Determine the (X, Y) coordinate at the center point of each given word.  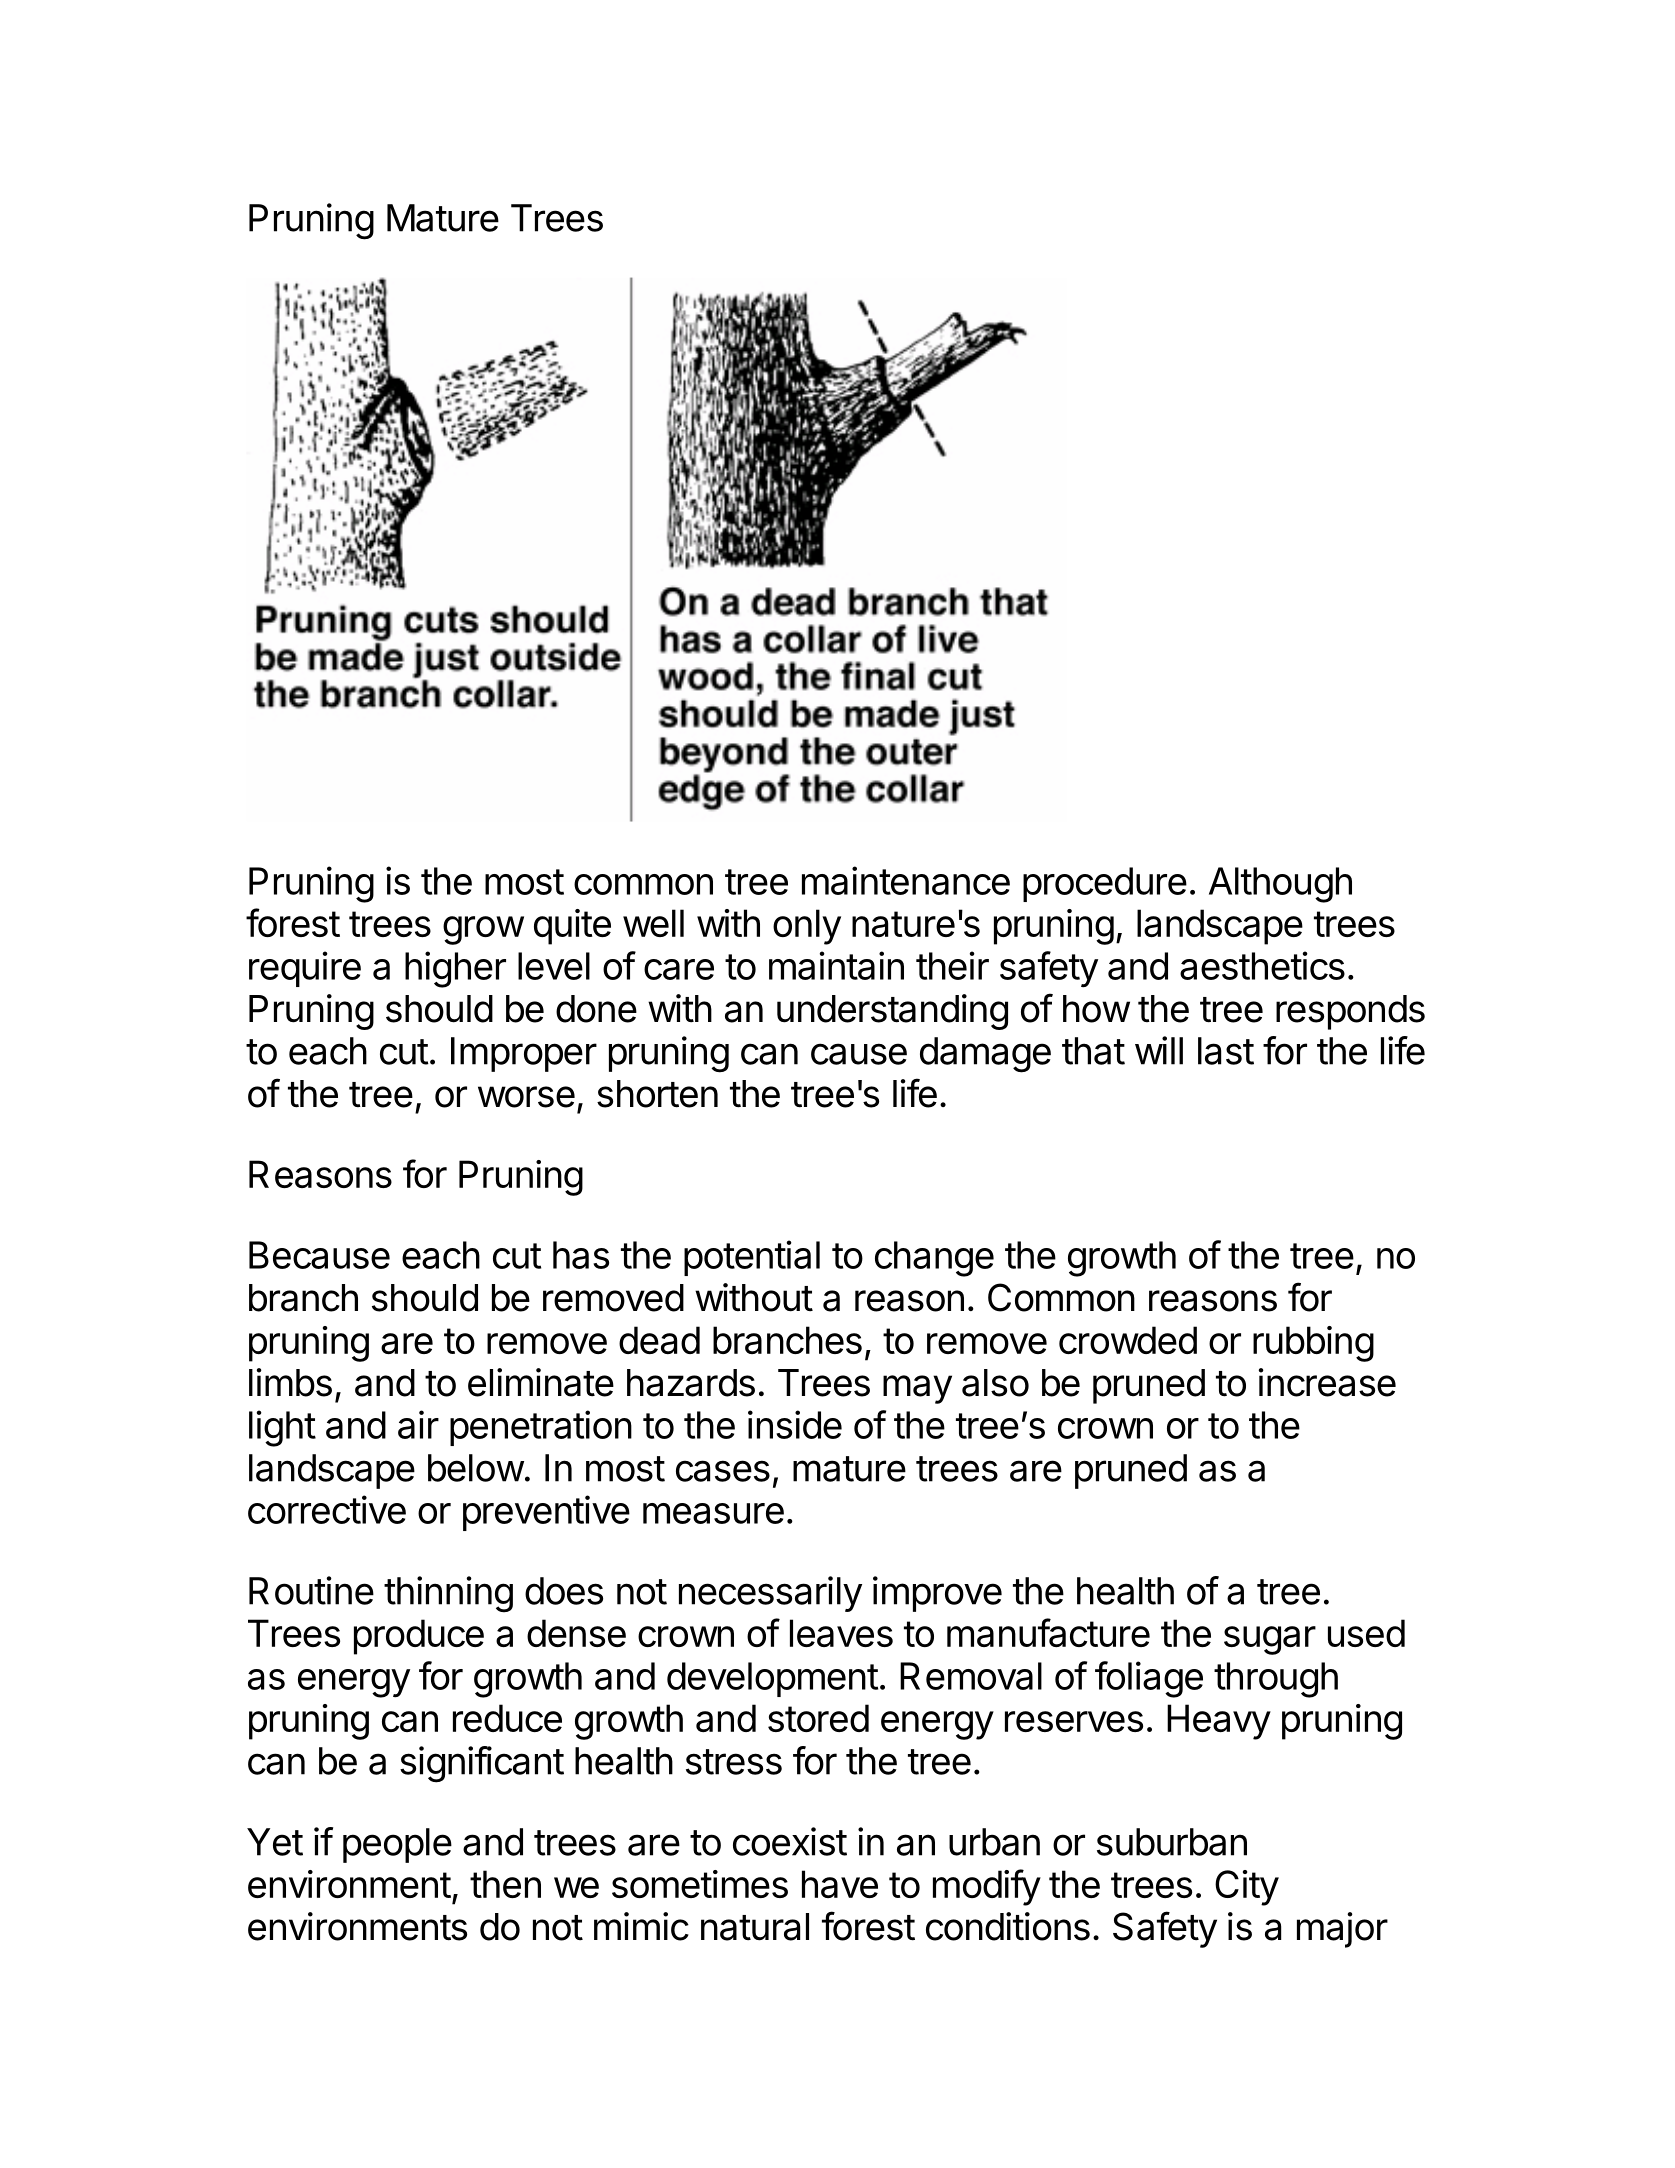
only (807, 927)
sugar (1270, 1640)
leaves (841, 1633)
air (418, 1424)
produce (419, 1637)
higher (455, 969)
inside (795, 1424)
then (505, 1884)
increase (1327, 1382)
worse (526, 1097)
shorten (657, 1094)
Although (1280, 885)
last (1226, 1051)
